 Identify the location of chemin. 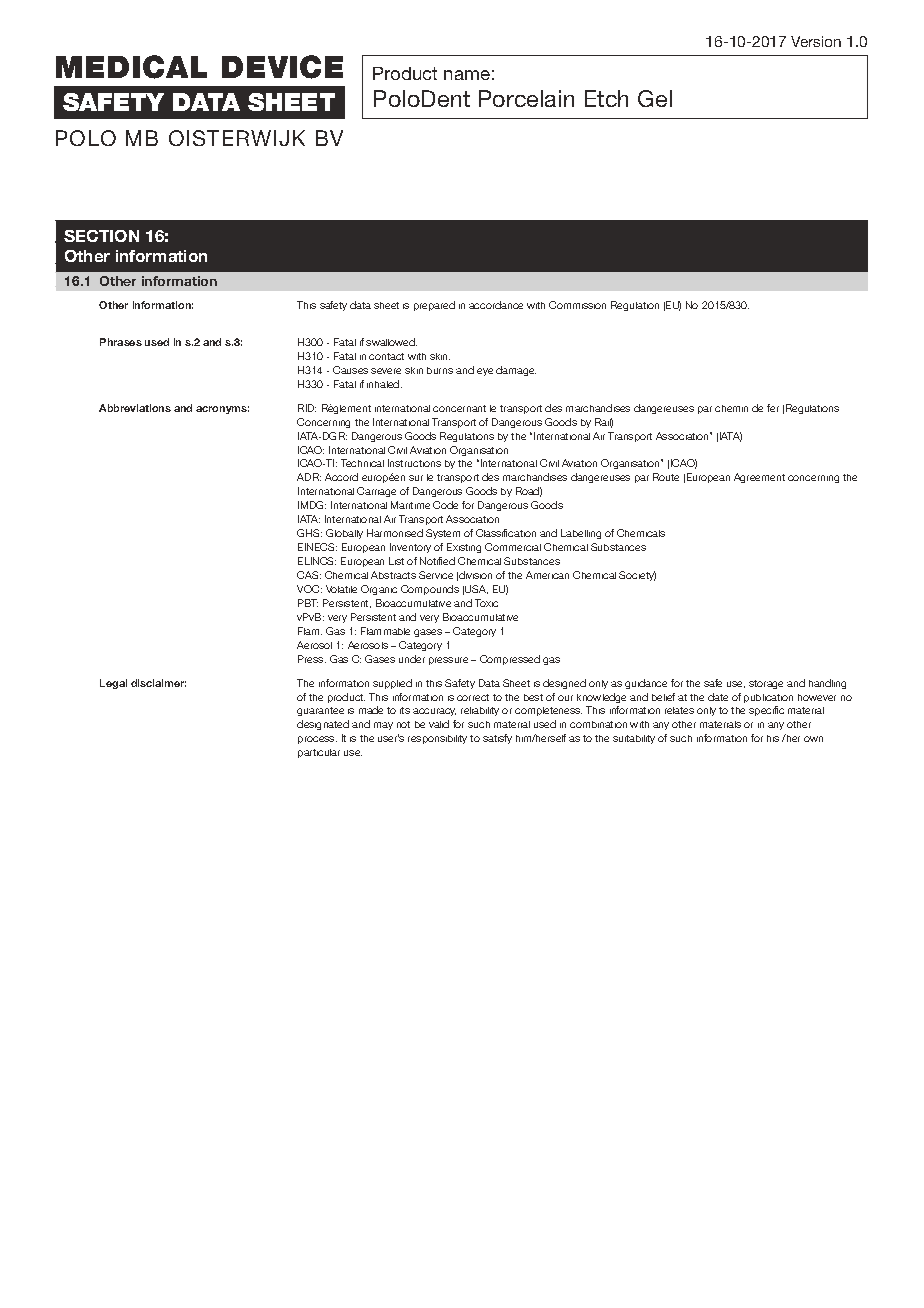
(731, 408).
